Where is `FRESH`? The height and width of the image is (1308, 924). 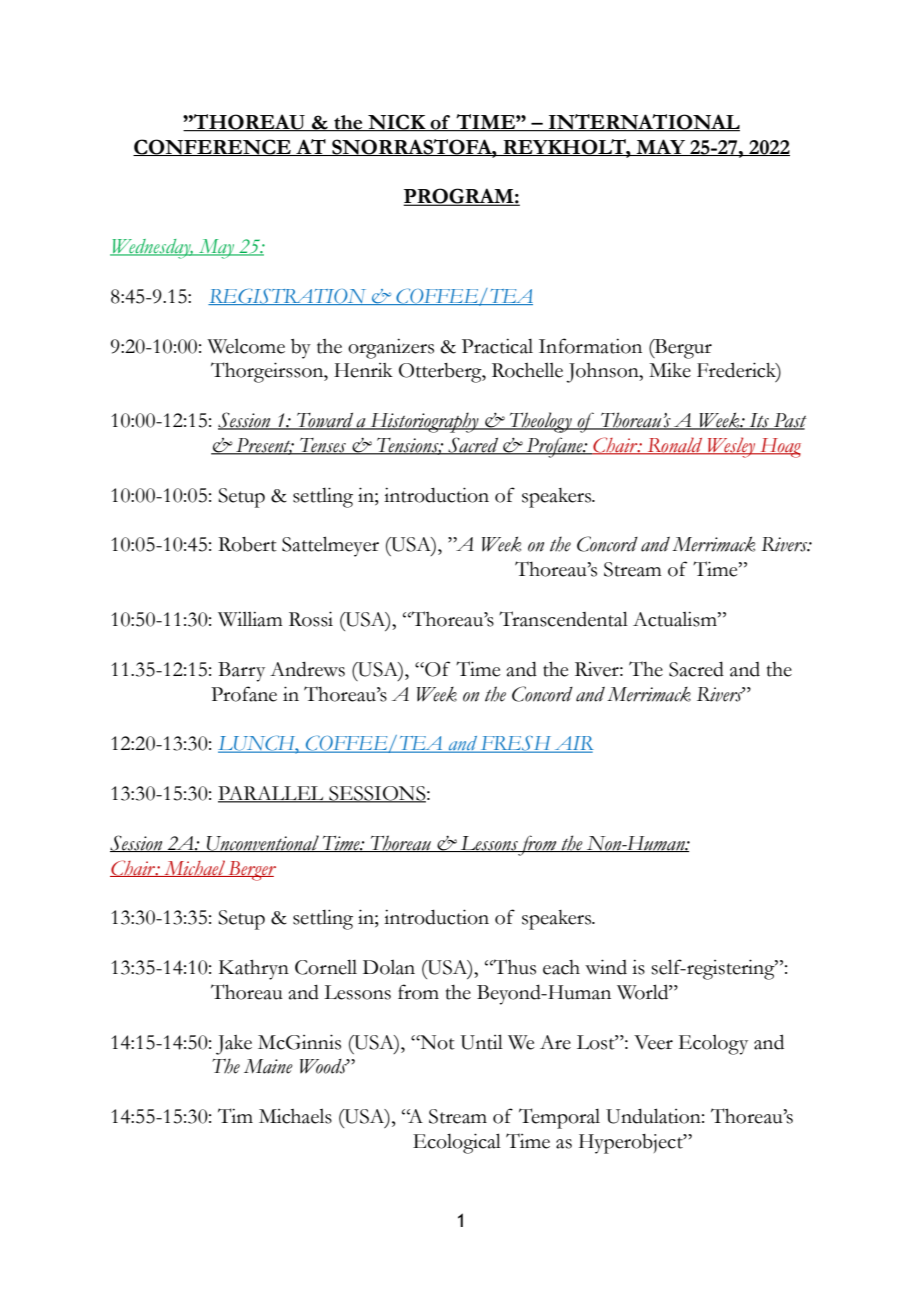
FRESH is located at coordinates (516, 744).
